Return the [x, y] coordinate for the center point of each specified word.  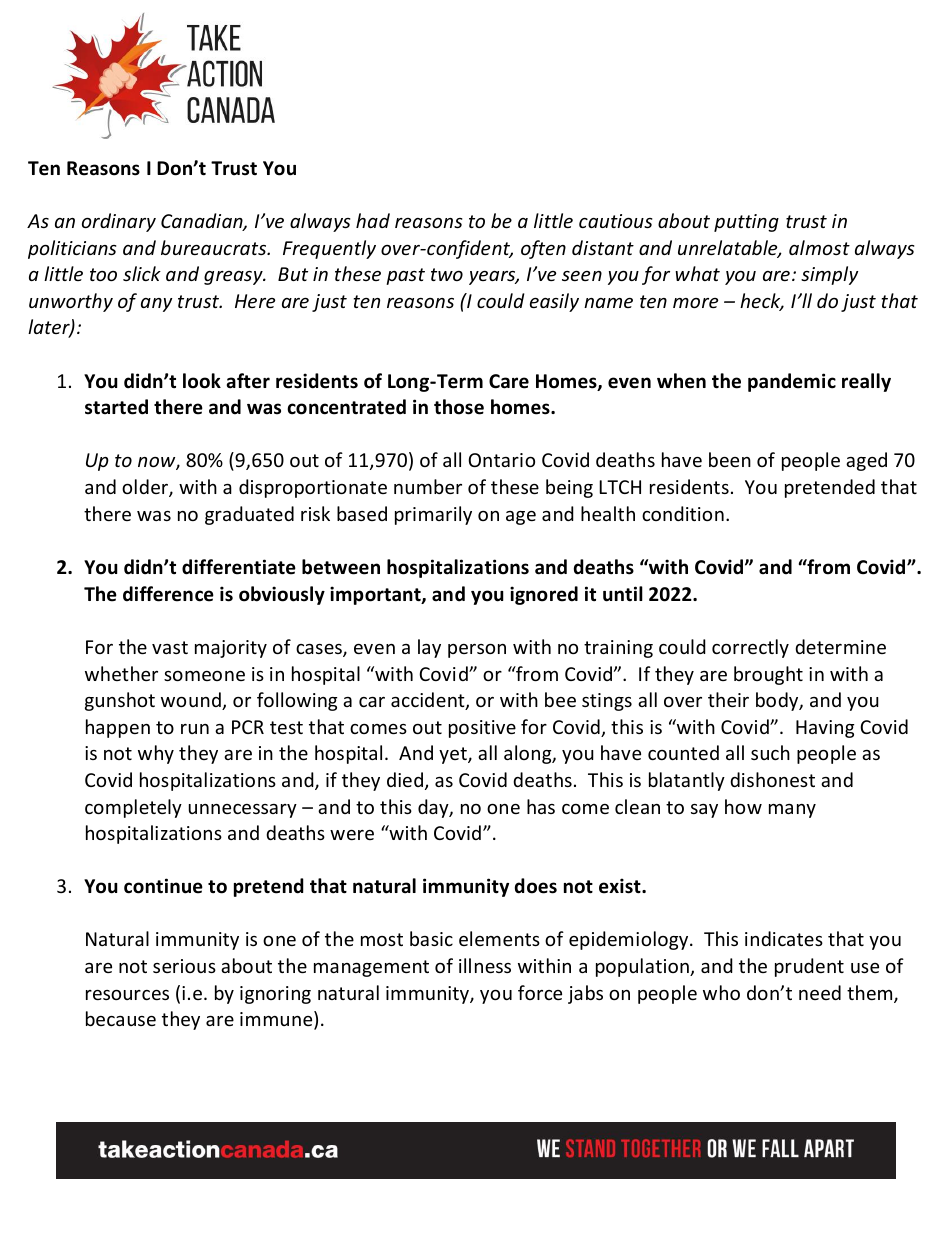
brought [768, 675]
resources [127, 995]
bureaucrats [215, 247]
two [447, 274]
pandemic [792, 382]
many [792, 811]
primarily [433, 515]
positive [482, 729]
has [541, 806]
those [459, 407]
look [202, 381]
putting [746, 223]
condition [683, 513]
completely [133, 808]
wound [192, 701]
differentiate [239, 567]
